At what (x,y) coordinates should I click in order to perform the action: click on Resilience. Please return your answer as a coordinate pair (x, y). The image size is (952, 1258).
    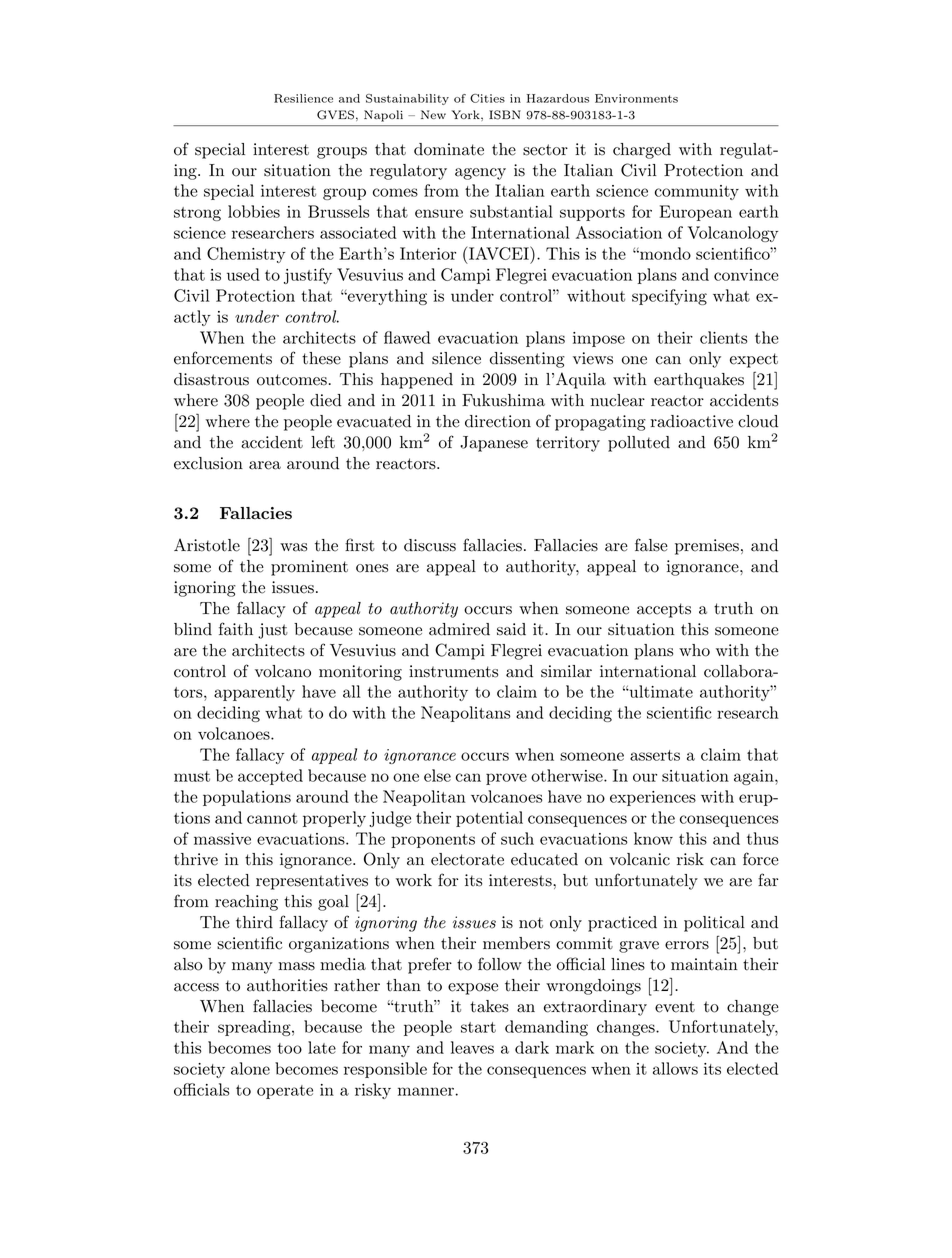
    Looking at the image, I should click on (303, 98).
